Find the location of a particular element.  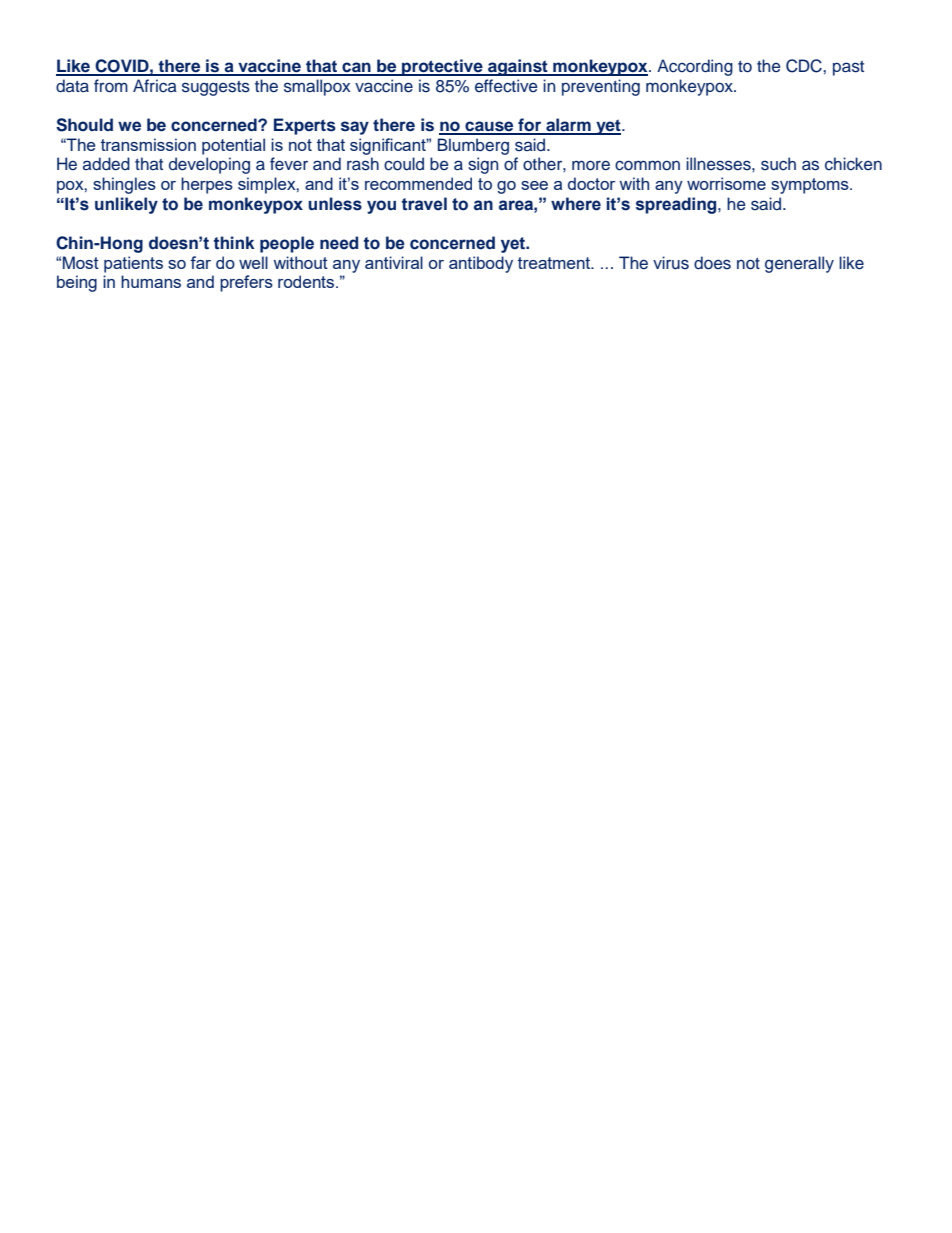

protective is located at coordinates (442, 67).
